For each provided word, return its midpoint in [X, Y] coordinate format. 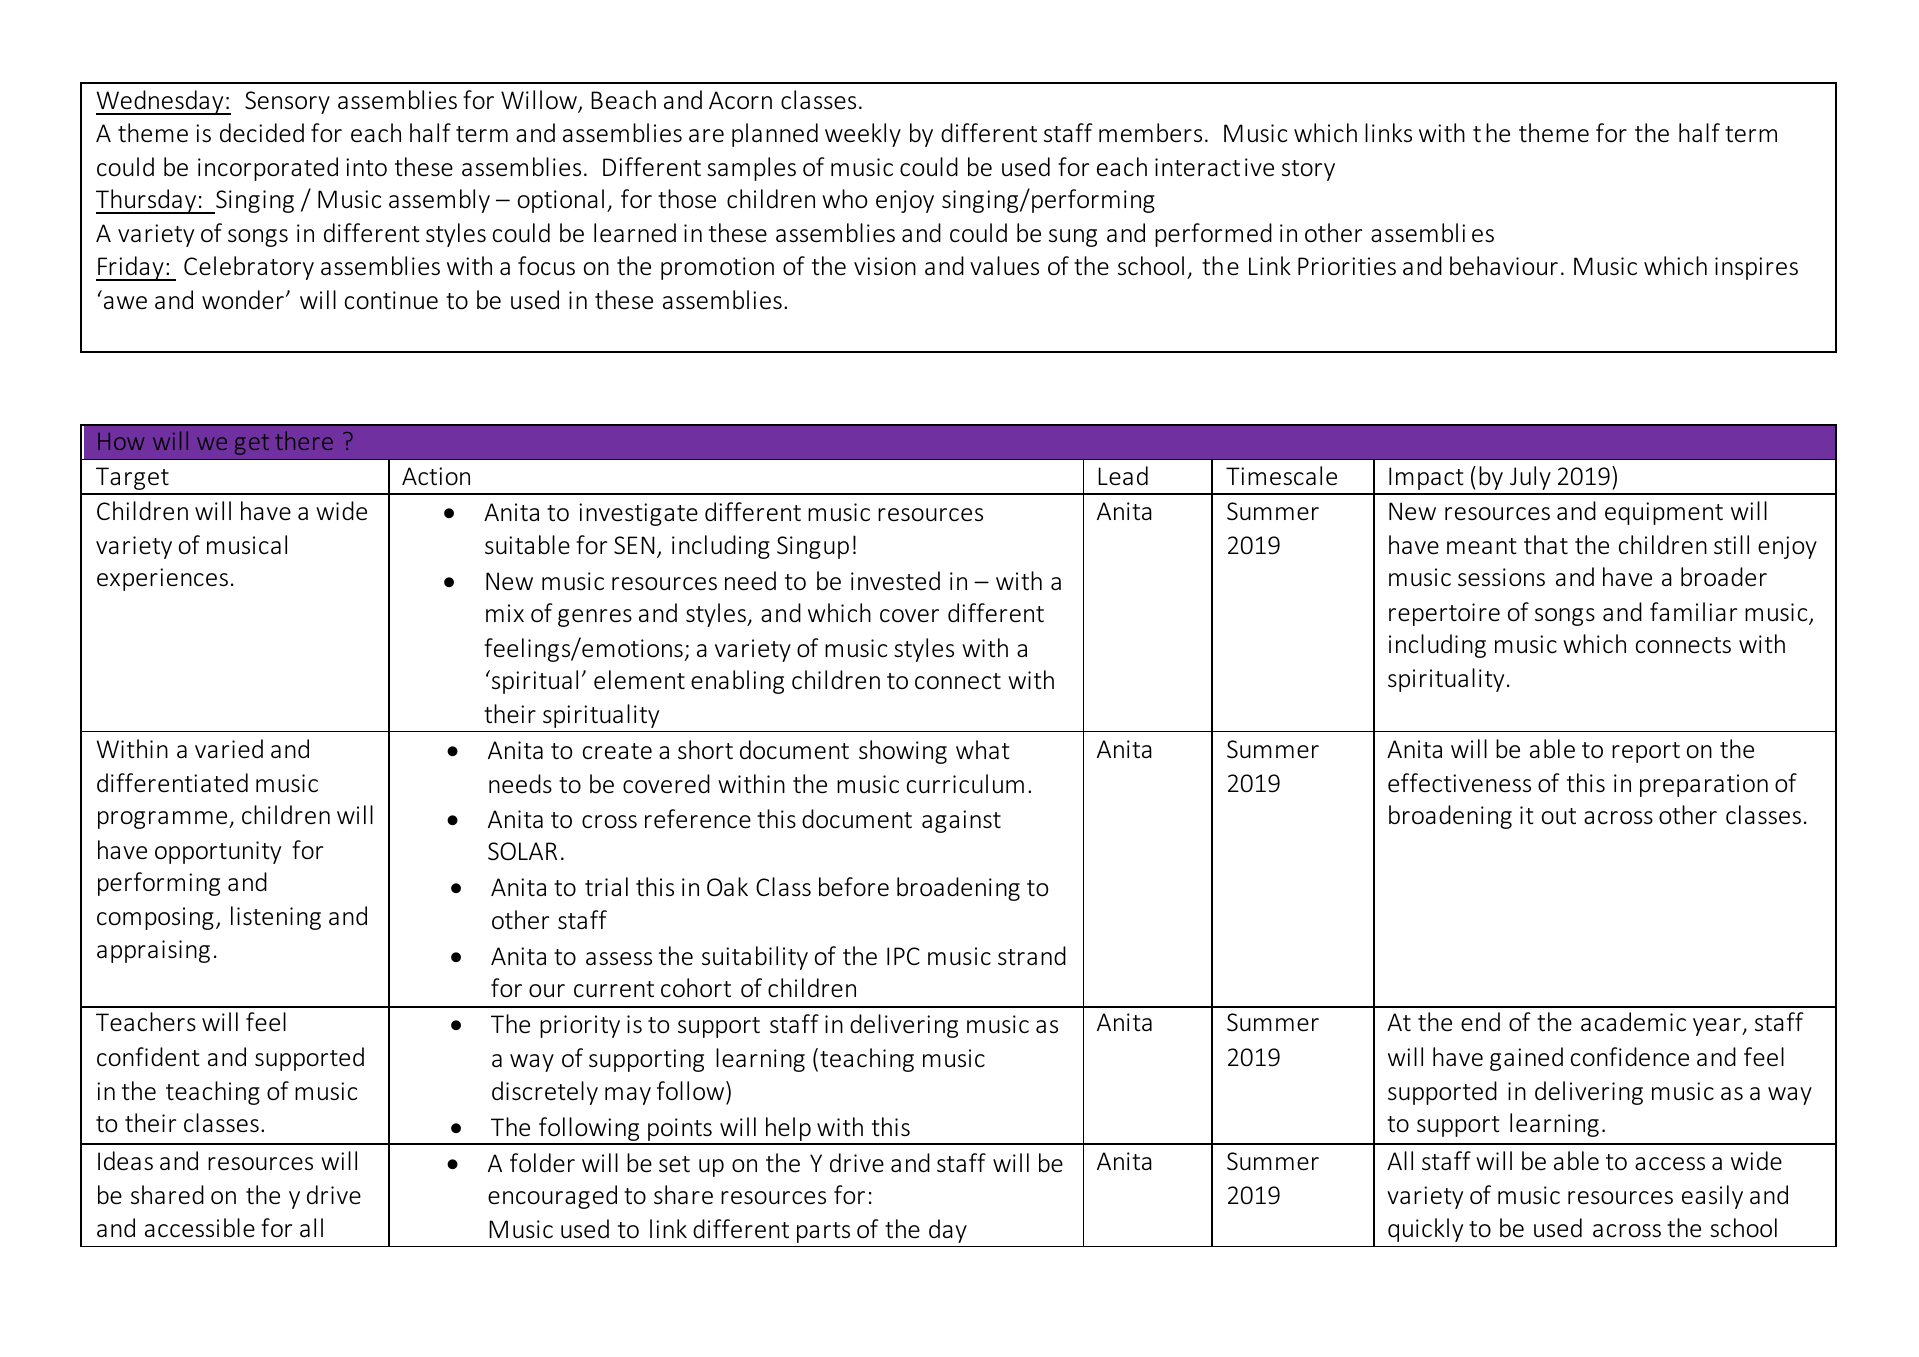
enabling [737, 682]
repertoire [1444, 614]
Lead [1123, 476]
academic [1633, 1021]
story [1308, 170]
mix [505, 613]
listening [276, 918]
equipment [1664, 513]
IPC [903, 956]
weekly [863, 135]
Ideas [125, 1161]
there [304, 440]
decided [262, 133]
